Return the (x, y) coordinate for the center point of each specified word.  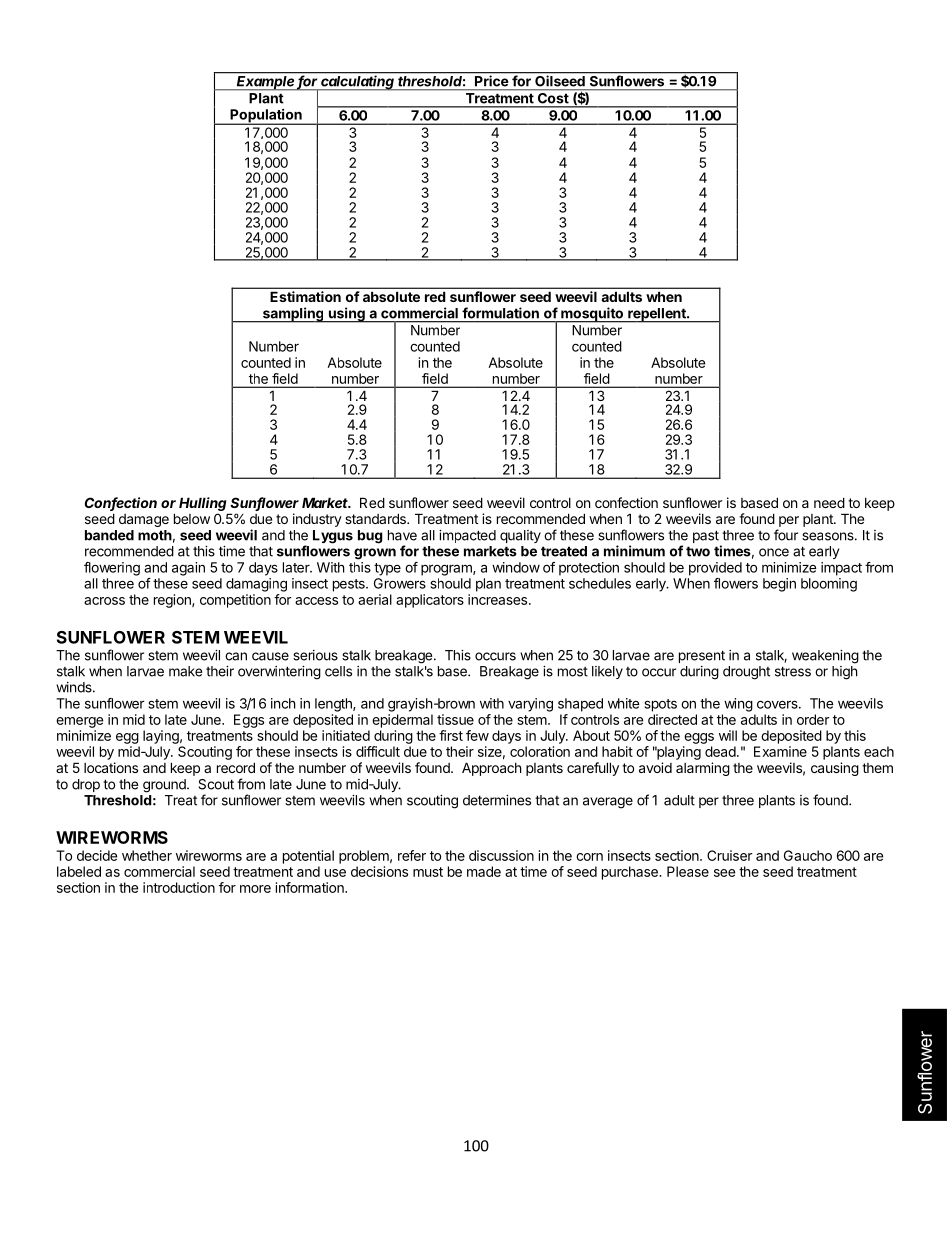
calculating (358, 82)
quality (520, 536)
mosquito (592, 315)
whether (147, 855)
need (829, 502)
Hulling (203, 504)
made (484, 871)
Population (266, 117)
